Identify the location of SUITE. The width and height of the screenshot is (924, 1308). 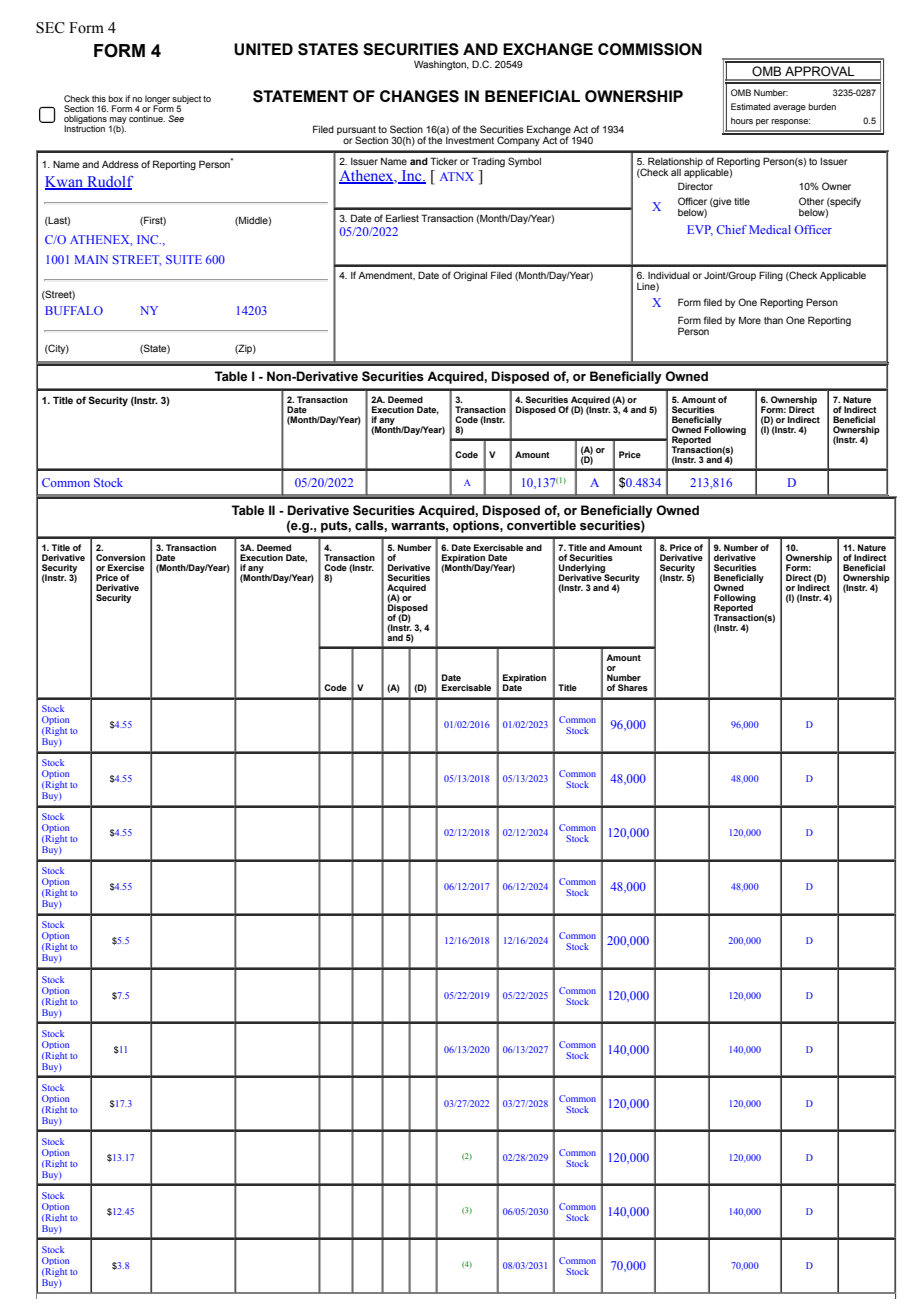
(184, 259).
